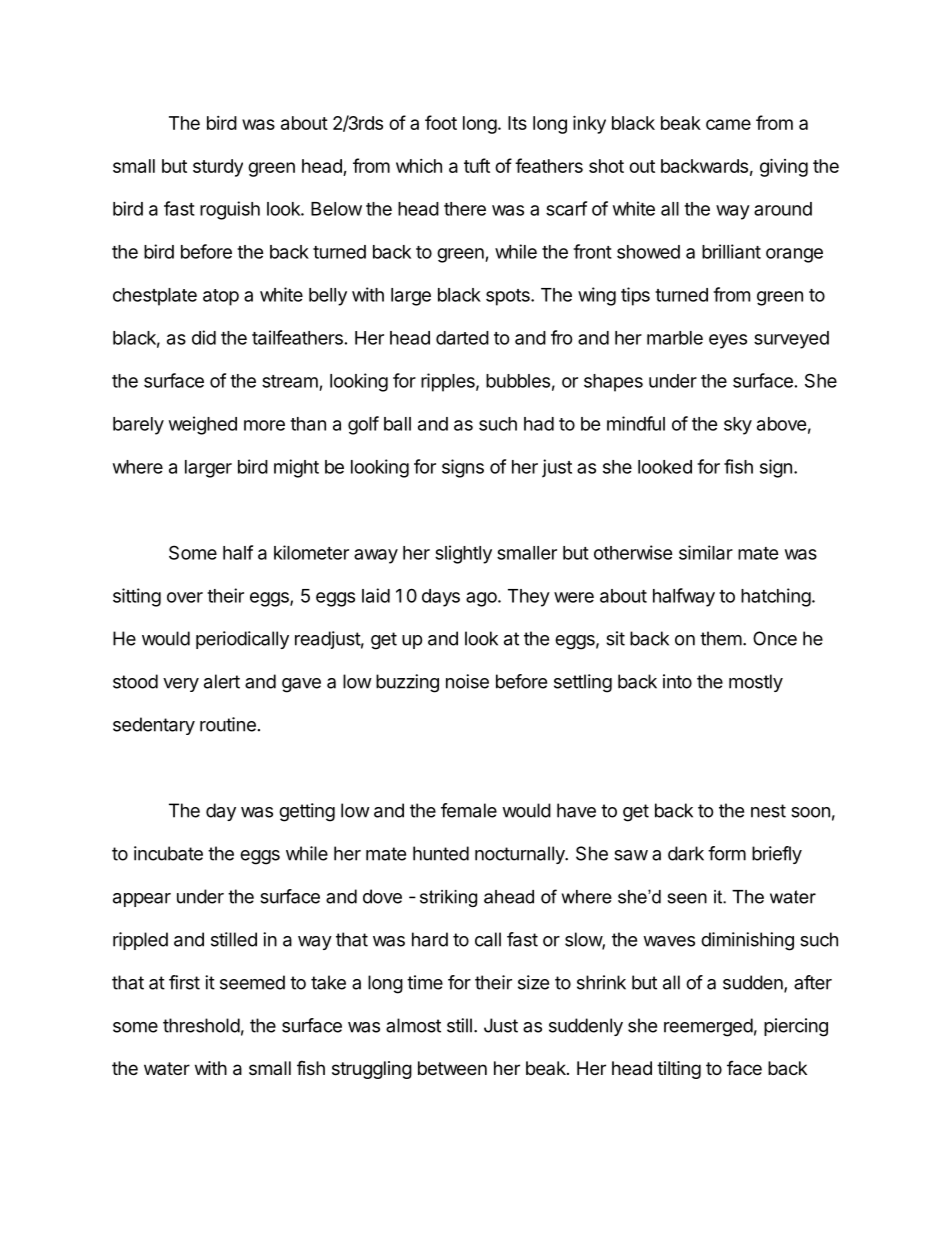 The width and height of the page is (952, 1233). I want to click on sky, so click(738, 426).
